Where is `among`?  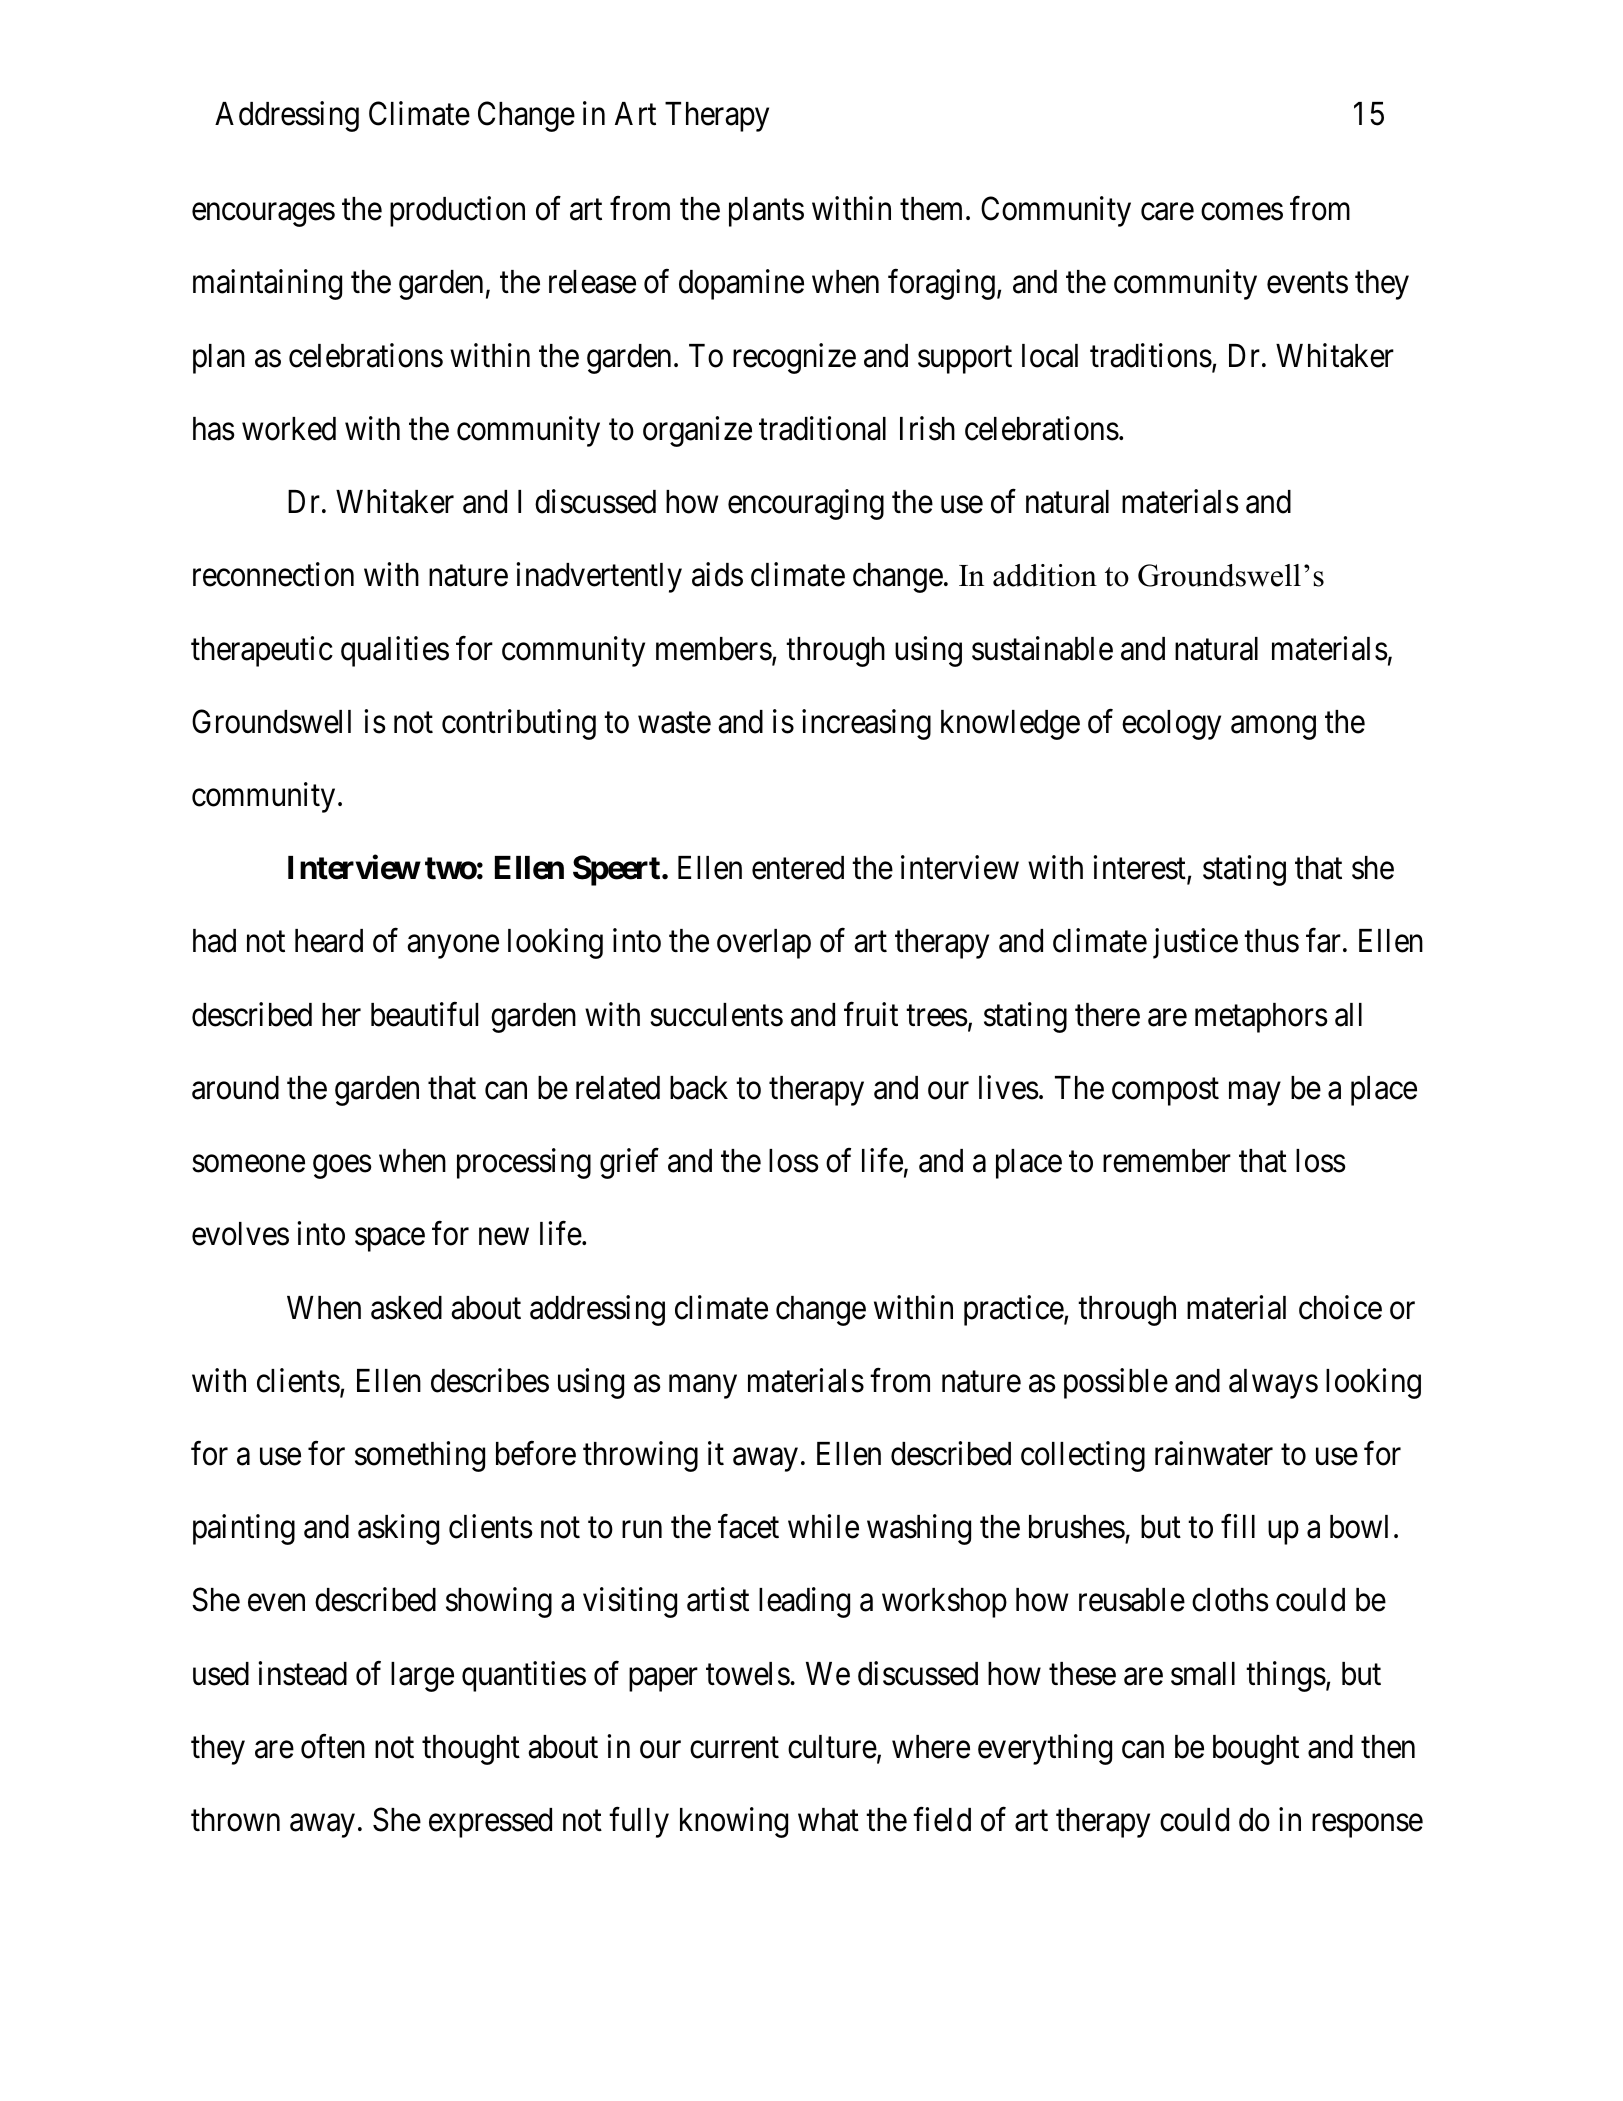
among is located at coordinates (1273, 728).
